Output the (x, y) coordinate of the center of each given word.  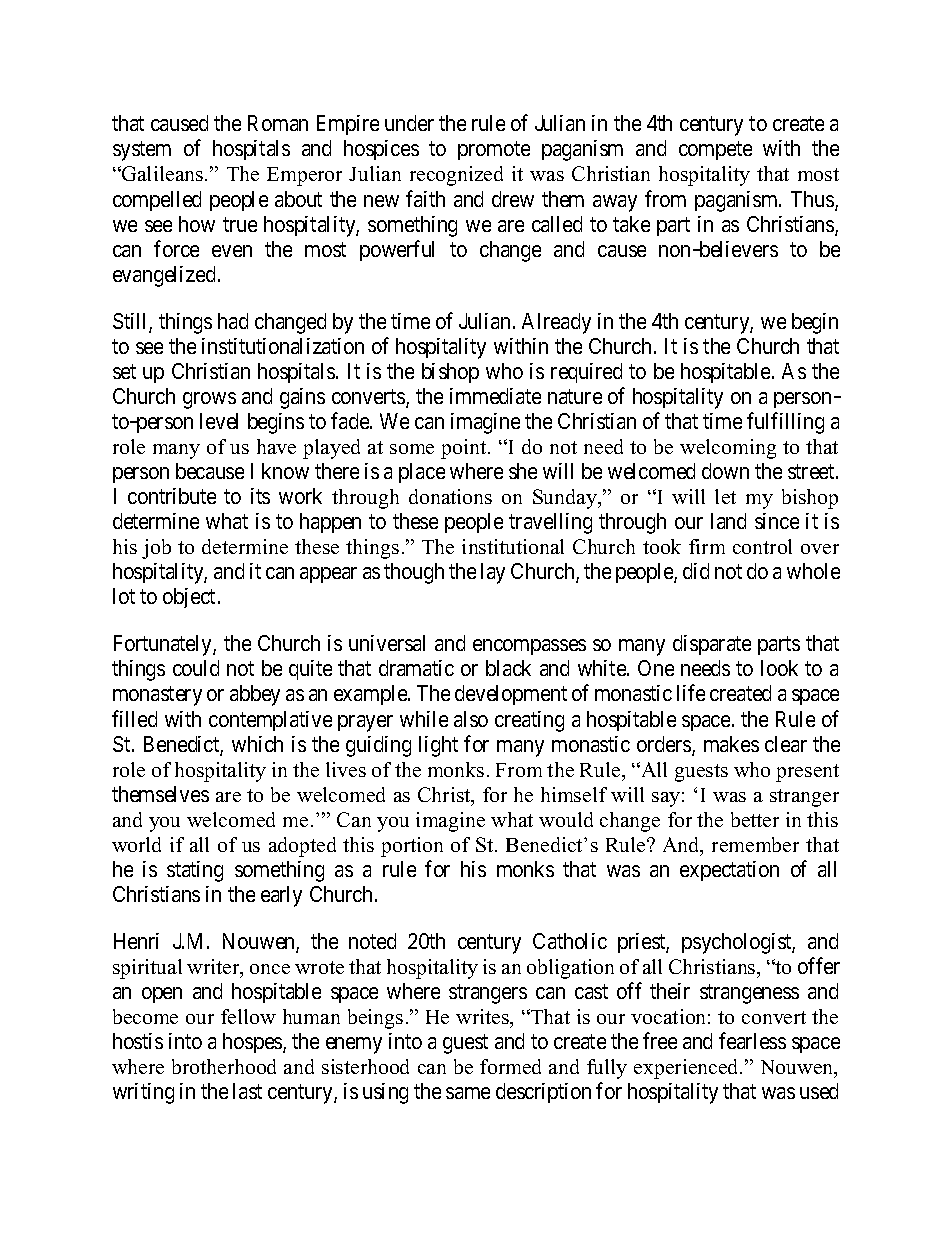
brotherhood (224, 1066)
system (142, 151)
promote (494, 151)
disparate (712, 645)
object (191, 598)
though (414, 573)
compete (715, 151)
